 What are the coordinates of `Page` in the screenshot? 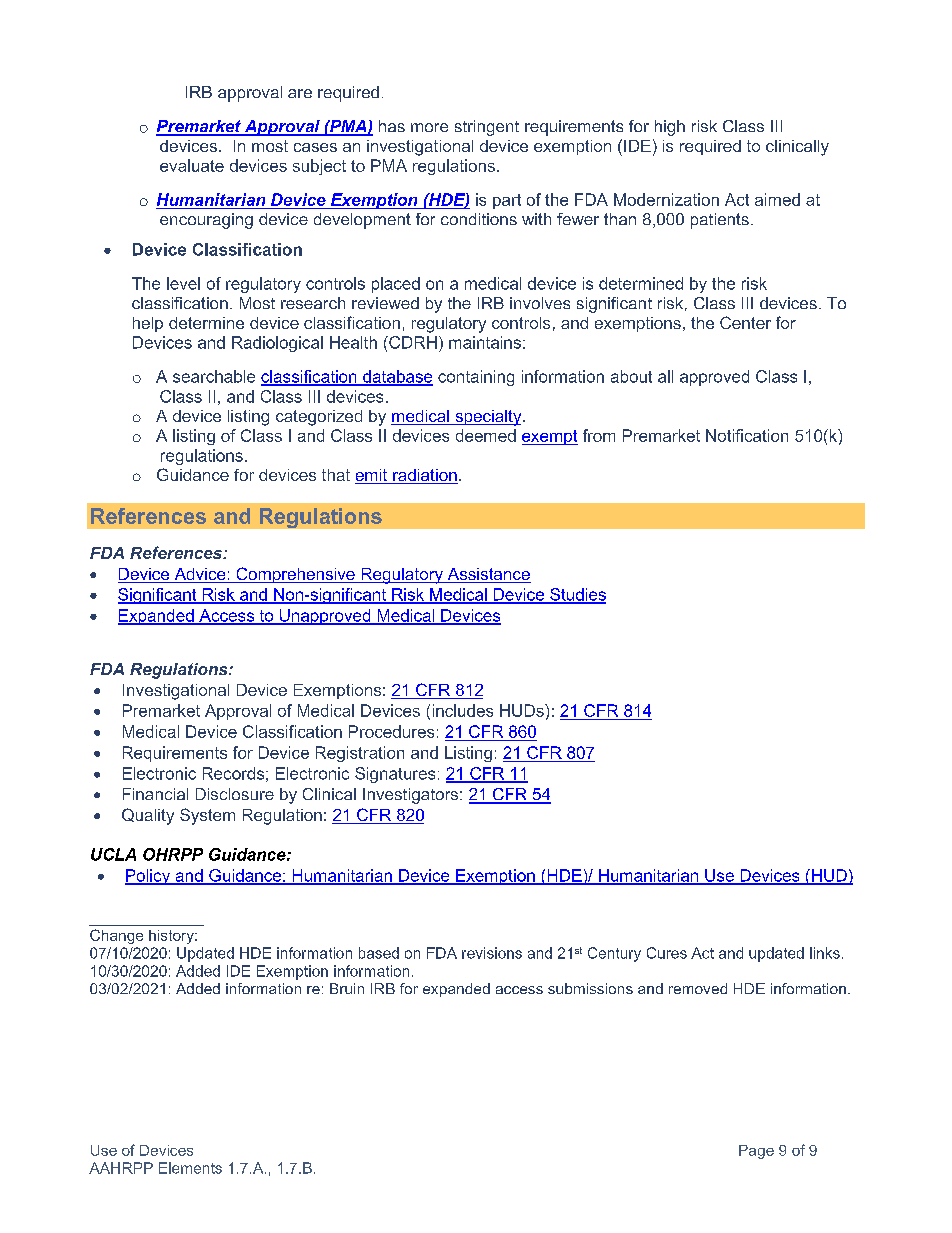 It's located at (756, 1152).
